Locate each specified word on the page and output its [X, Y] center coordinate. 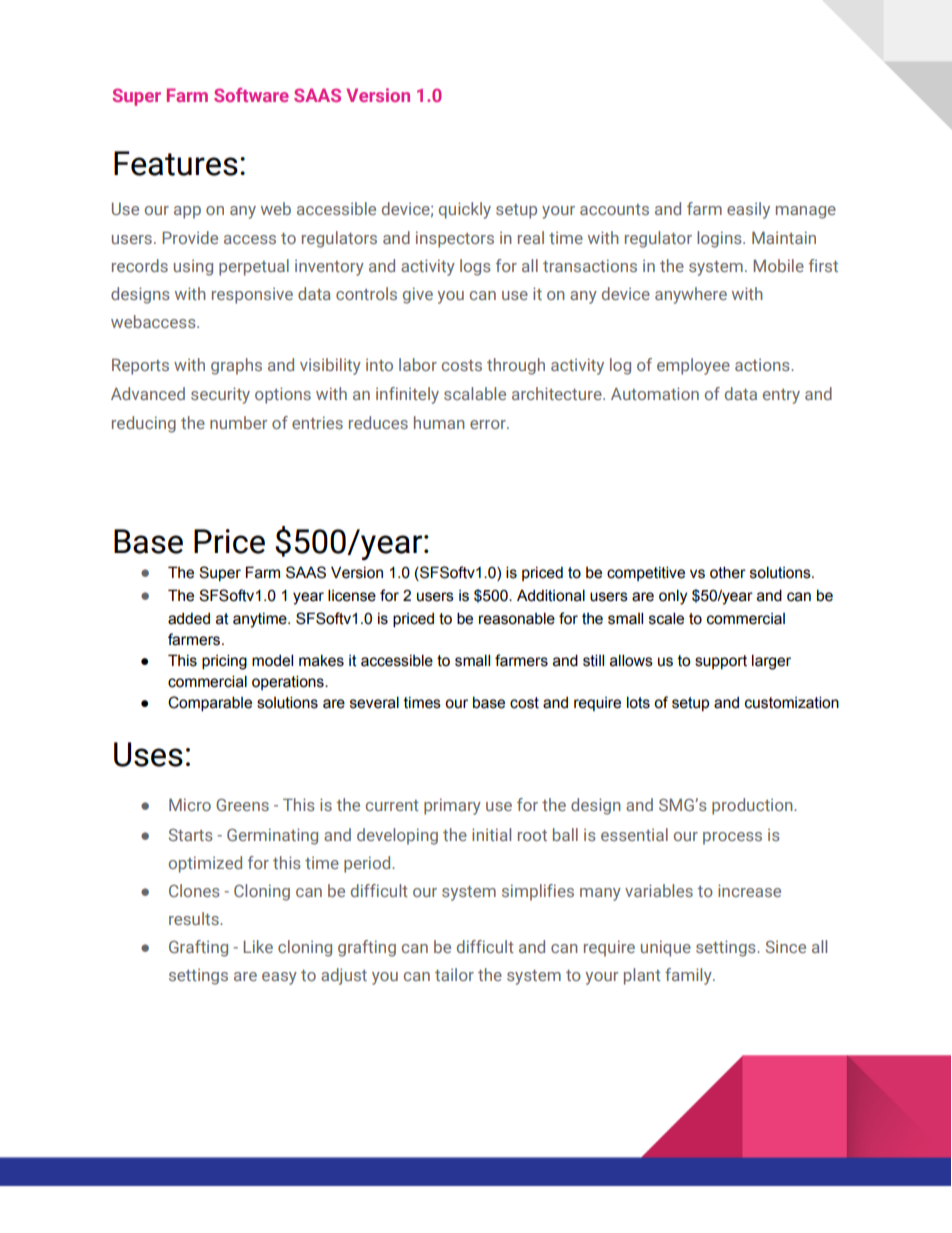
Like [258, 946]
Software [251, 95]
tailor [454, 974]
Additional [551, 595]
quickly [465, 210]
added [189, 619]
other [728, 572]
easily [748, 210]
